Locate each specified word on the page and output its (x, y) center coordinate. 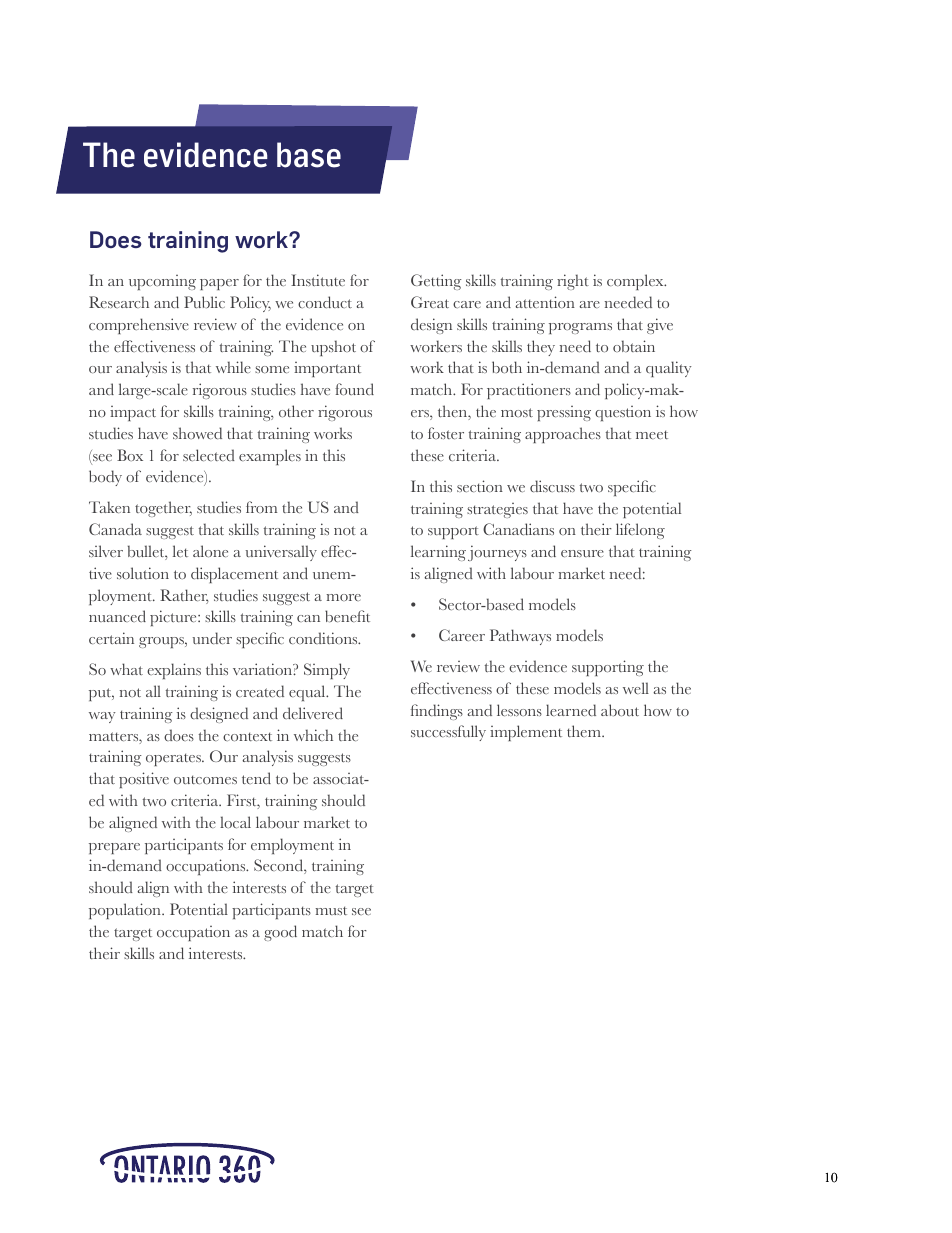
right (573, 282)
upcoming (162, 282)
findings (437, 712)
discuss (552, 486)
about (620, 710)
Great (430, 302)
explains (174, 671)
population (126, 911)
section (480, 486)
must (331, 910)
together (163, 509)
